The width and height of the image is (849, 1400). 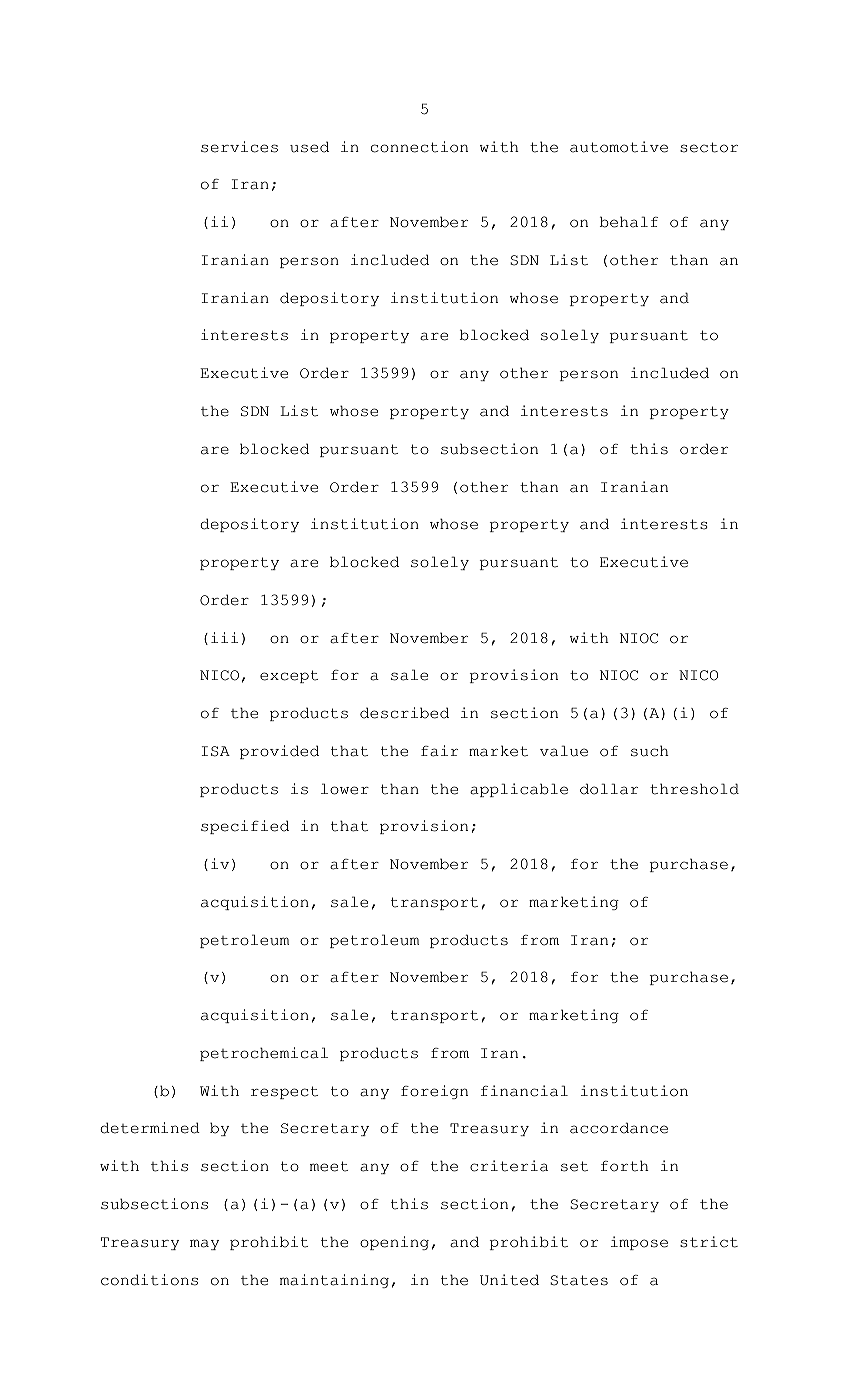 I want to click on described, so click(x=404, y=713).
